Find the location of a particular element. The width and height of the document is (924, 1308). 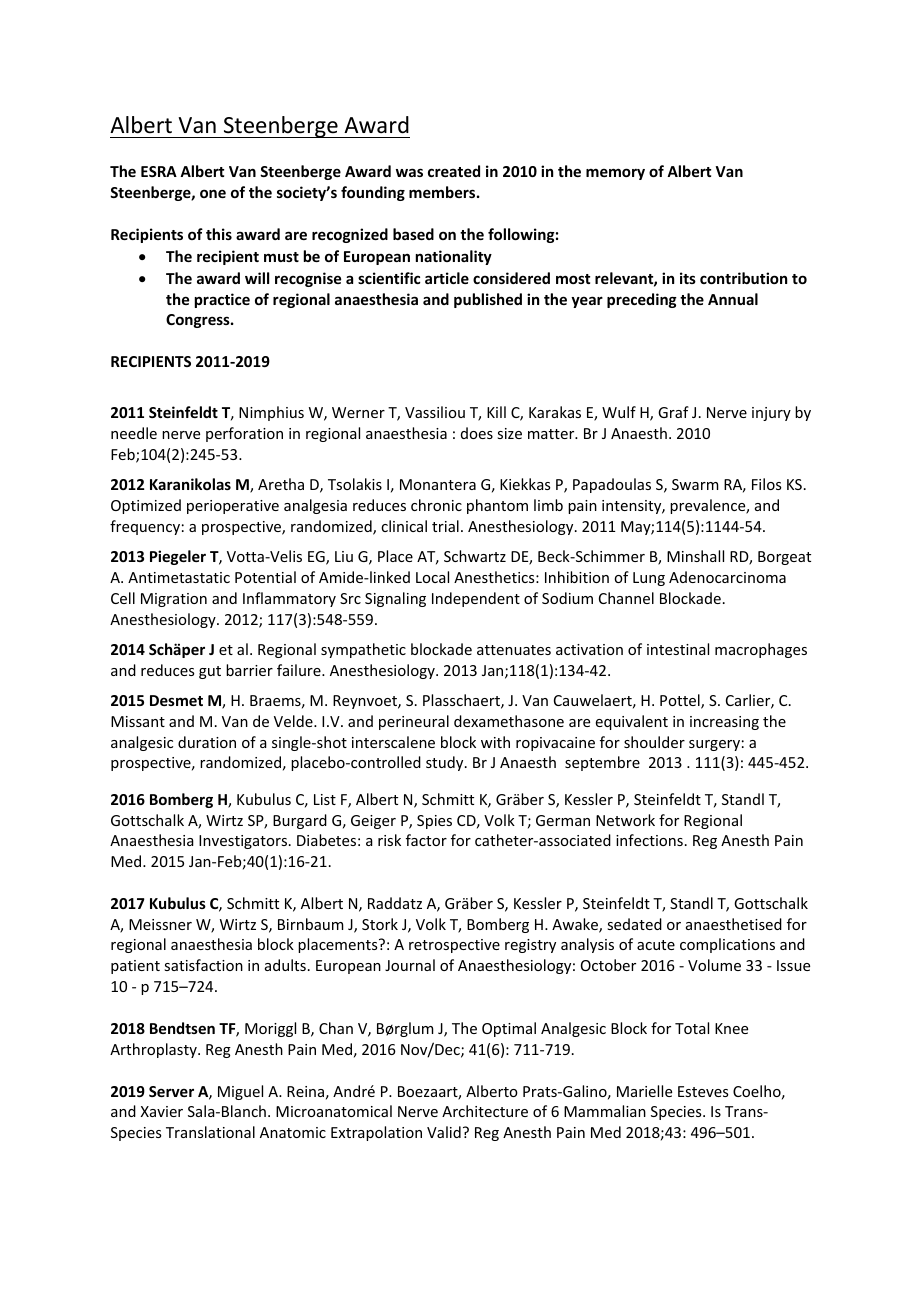

Marielle is located at coordinates (644, 1091).
